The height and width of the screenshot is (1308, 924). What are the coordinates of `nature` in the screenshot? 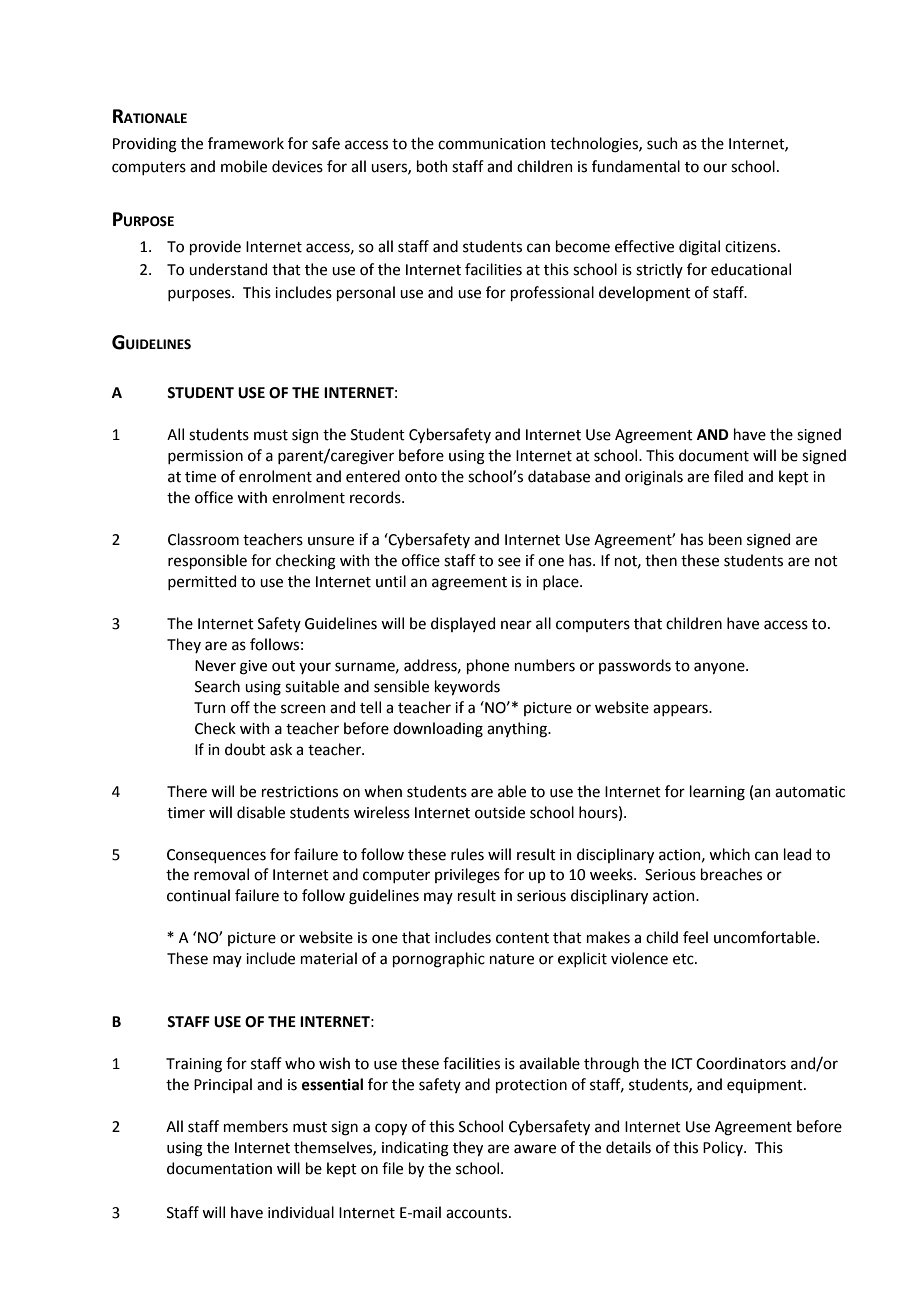 It's located at (512, 959).
